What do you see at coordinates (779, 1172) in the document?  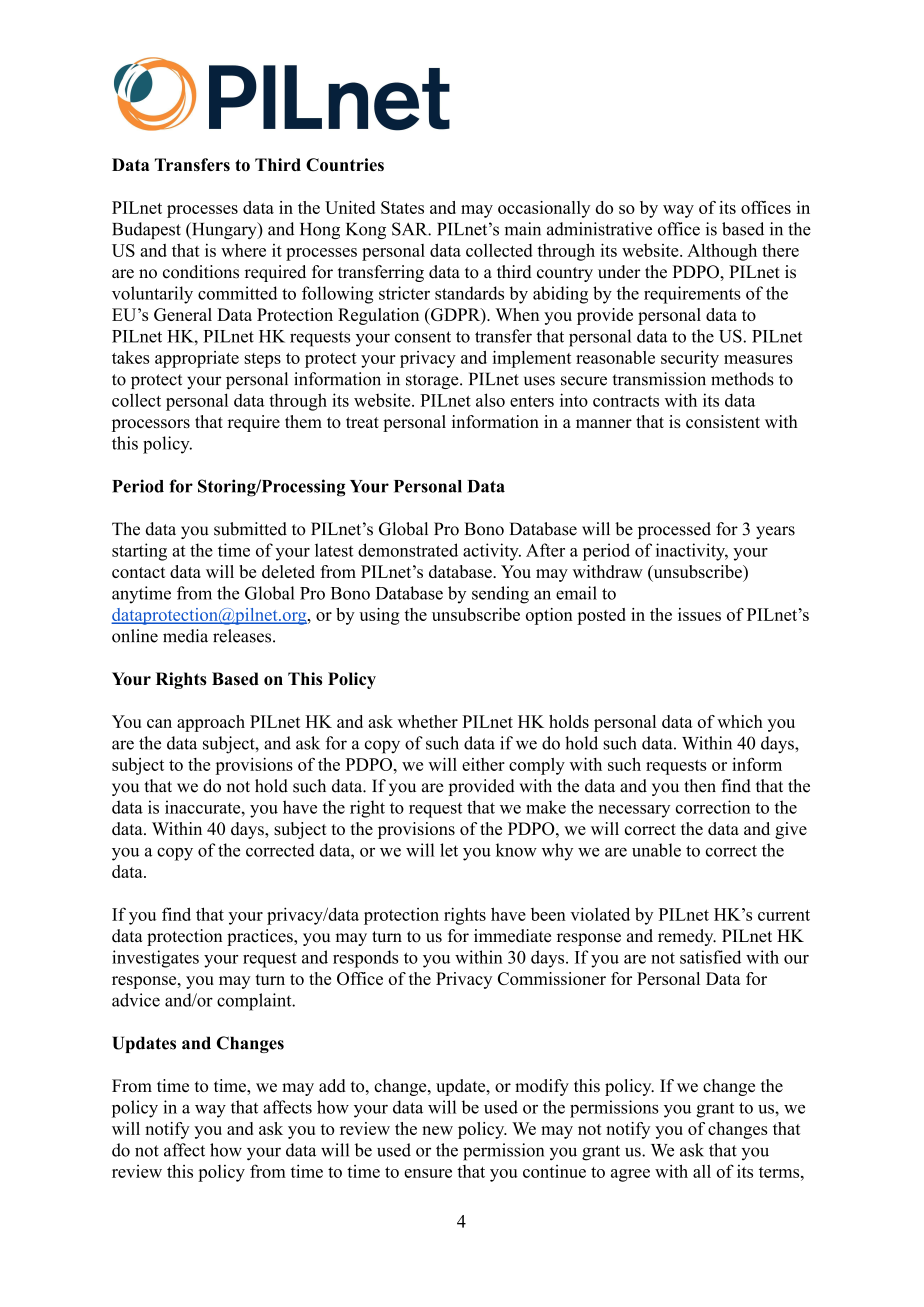 I see `terms` at bounding box center [779, 1172].
